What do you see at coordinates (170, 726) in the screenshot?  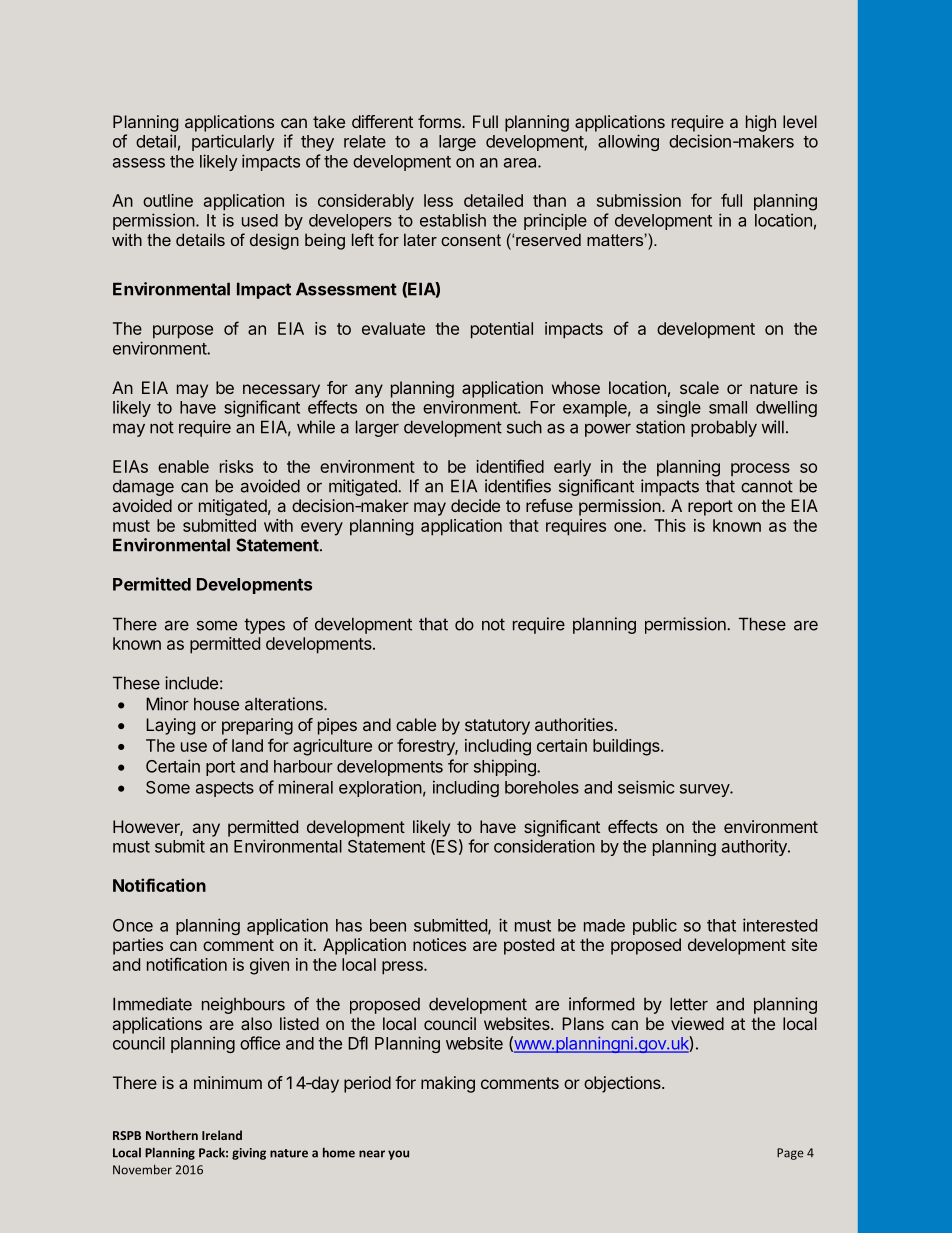 I see `Laying` at bounding box center [170, 726].
